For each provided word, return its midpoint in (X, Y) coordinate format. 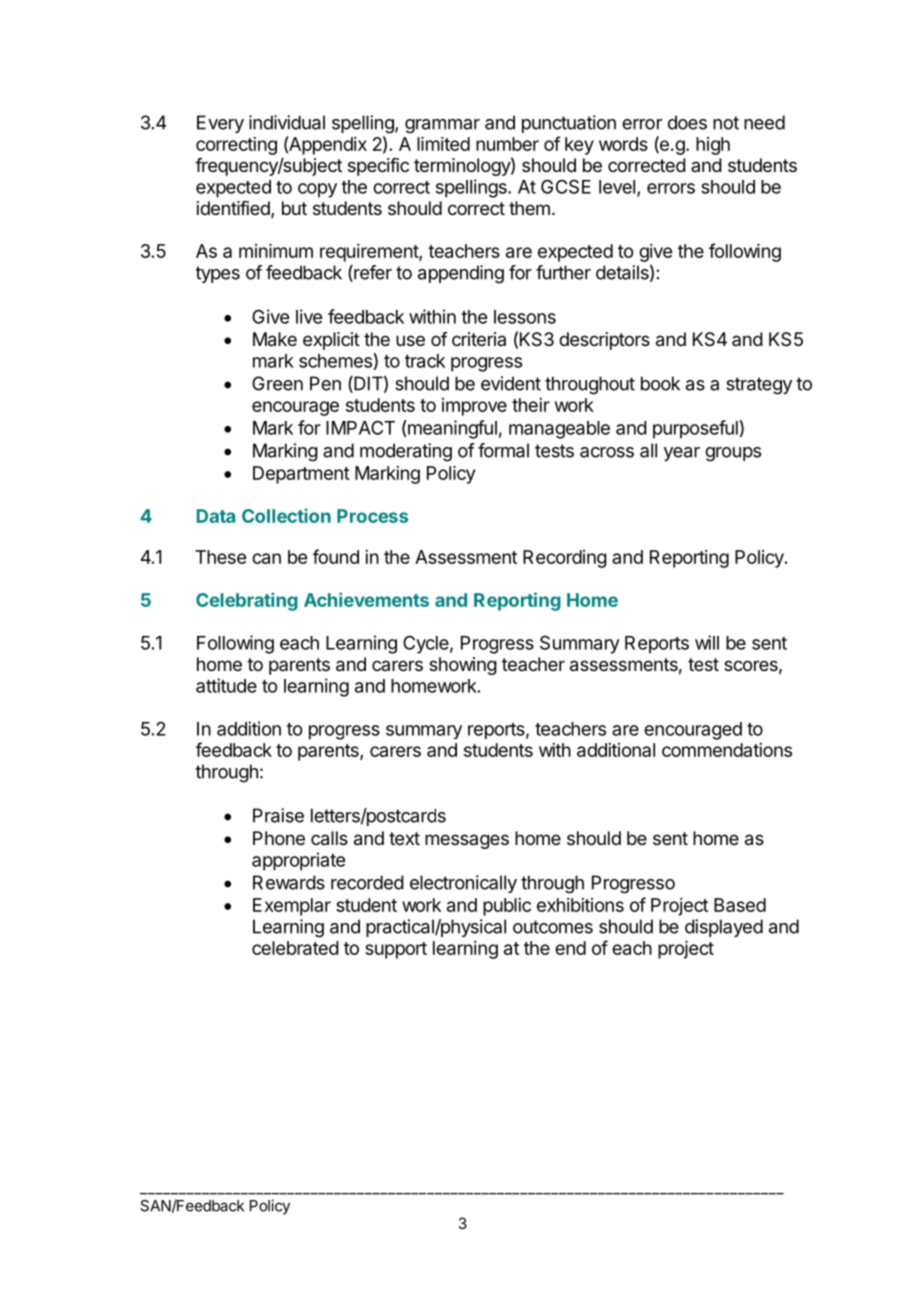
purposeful (695, 429)
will (707, 642)
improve (474, 407)
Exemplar (292, 907)
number (507, 144)
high (713, 146)
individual (287, 122)
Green (277, 383)
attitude (226, 685)
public (507, 907)
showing (463, 666)
